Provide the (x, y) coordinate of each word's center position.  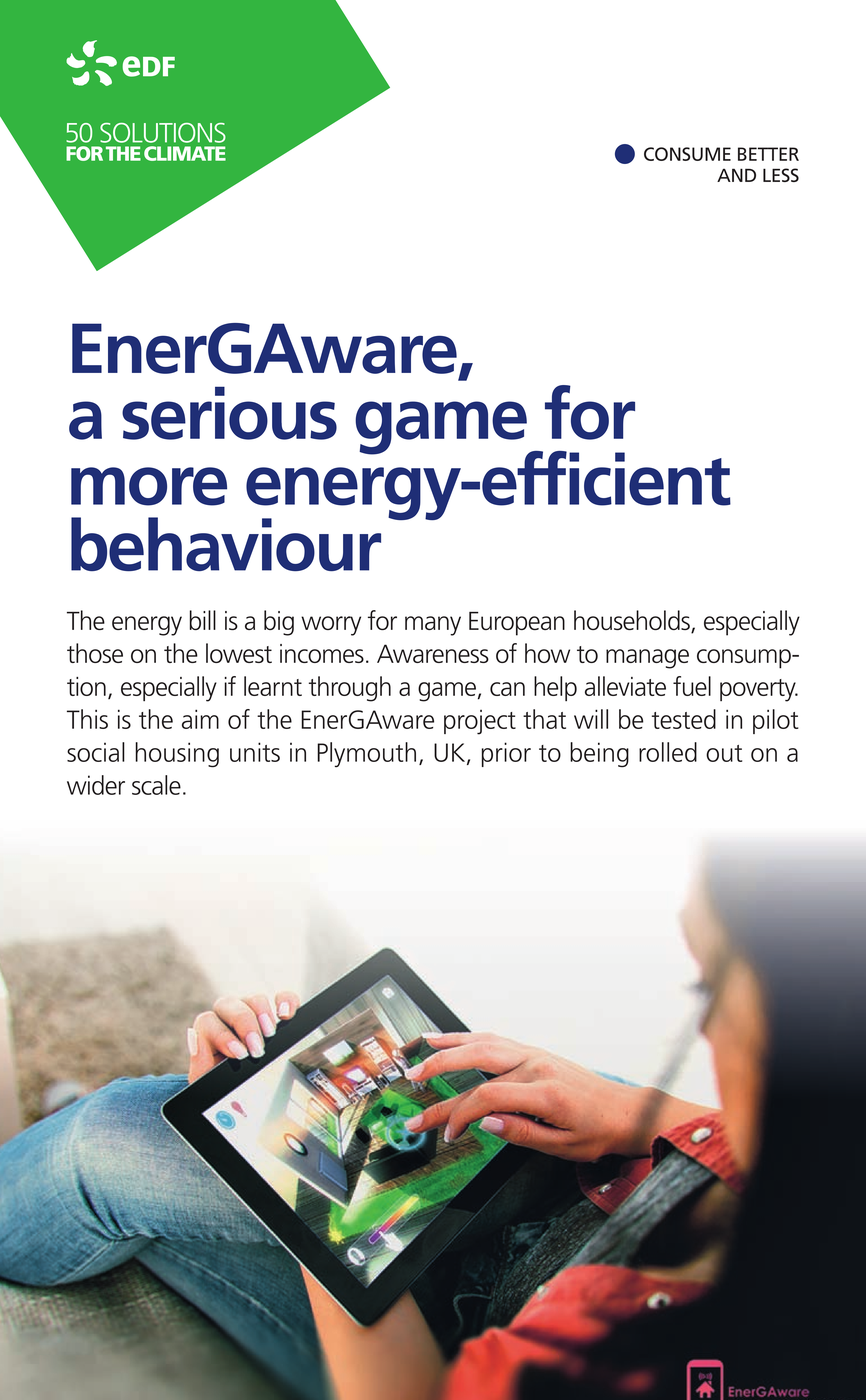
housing (177, 755)
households (633, 621)
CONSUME (687, 154)
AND (736, 175)
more (149, 486)
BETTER (768, 154)
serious (229, 413)
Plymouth (366, 755)
